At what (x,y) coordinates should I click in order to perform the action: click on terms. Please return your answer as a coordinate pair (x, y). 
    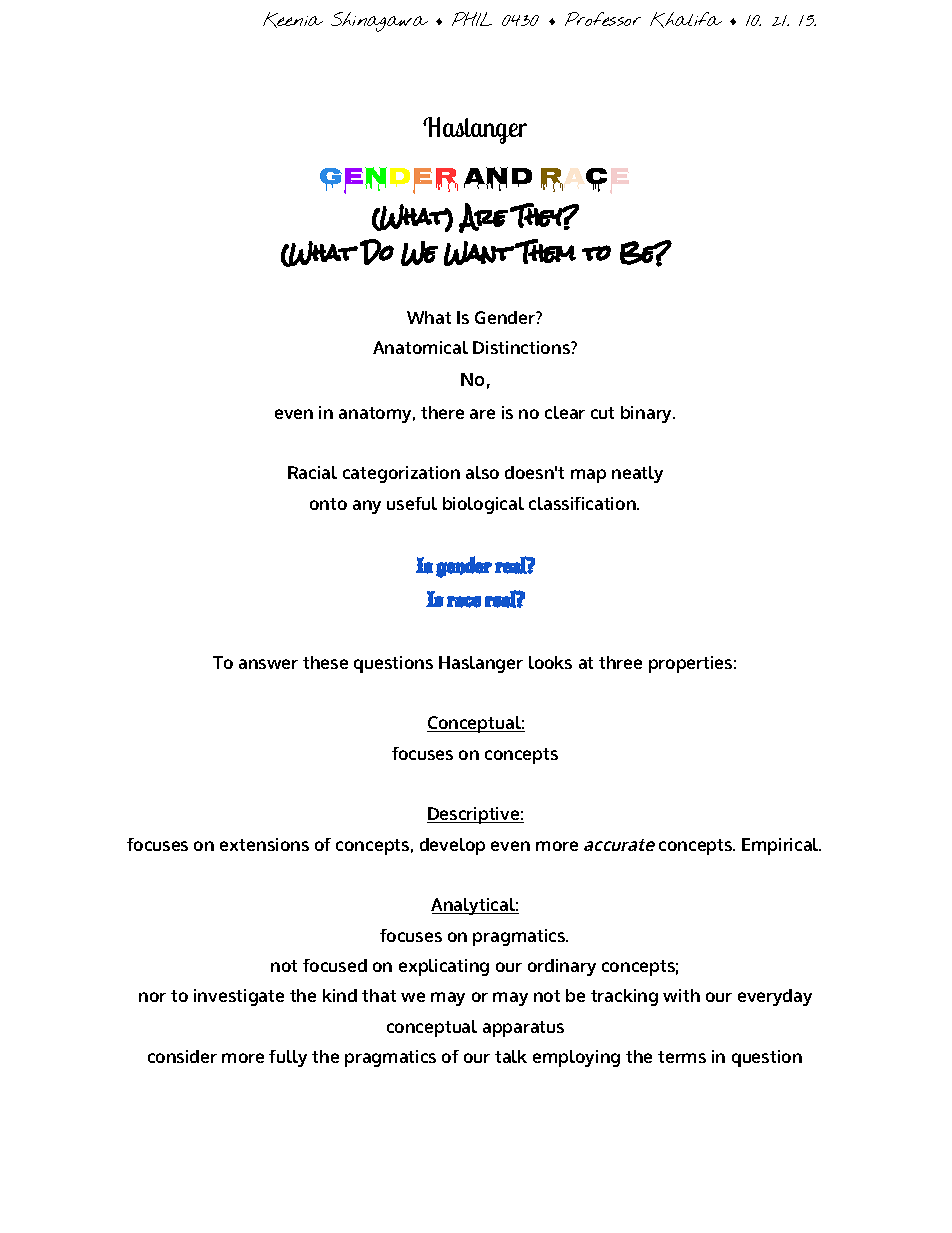
    Looking at the image, I should click on (682, 1057).
